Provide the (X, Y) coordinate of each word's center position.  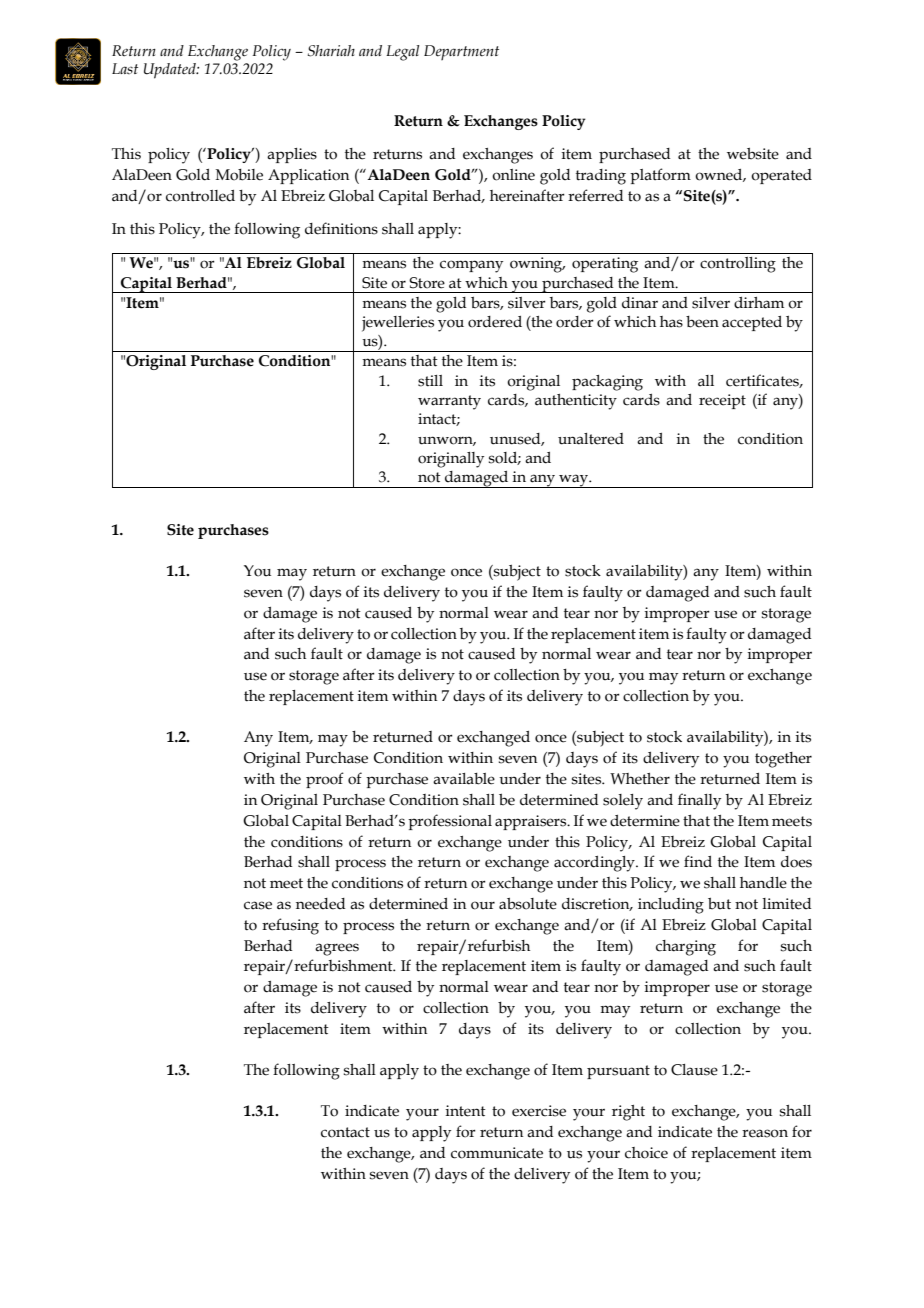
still (430, 381)
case (258, 905)
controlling (738, 265)
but (719, 903)
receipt (722, 401)
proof (325, 780)
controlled (200, 196)
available (464, 779)
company (471, 266)
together (783, 760)
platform (660, 176)
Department (461, 52)
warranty (449, 402)
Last (125, 68)
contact (345, 1132)
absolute (528, 903)
